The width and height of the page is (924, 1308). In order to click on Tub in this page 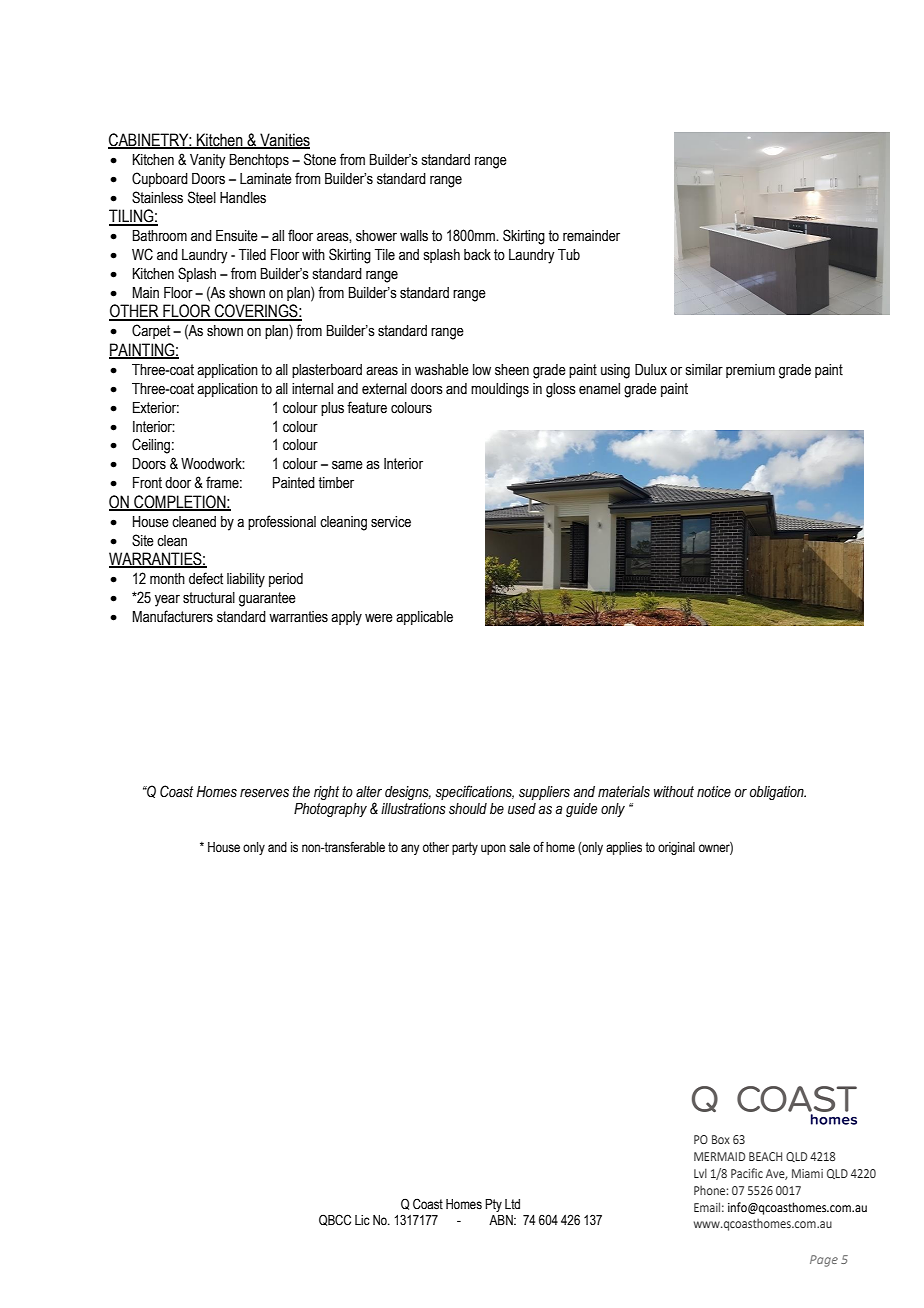, I will do `click(569, 255)`.
